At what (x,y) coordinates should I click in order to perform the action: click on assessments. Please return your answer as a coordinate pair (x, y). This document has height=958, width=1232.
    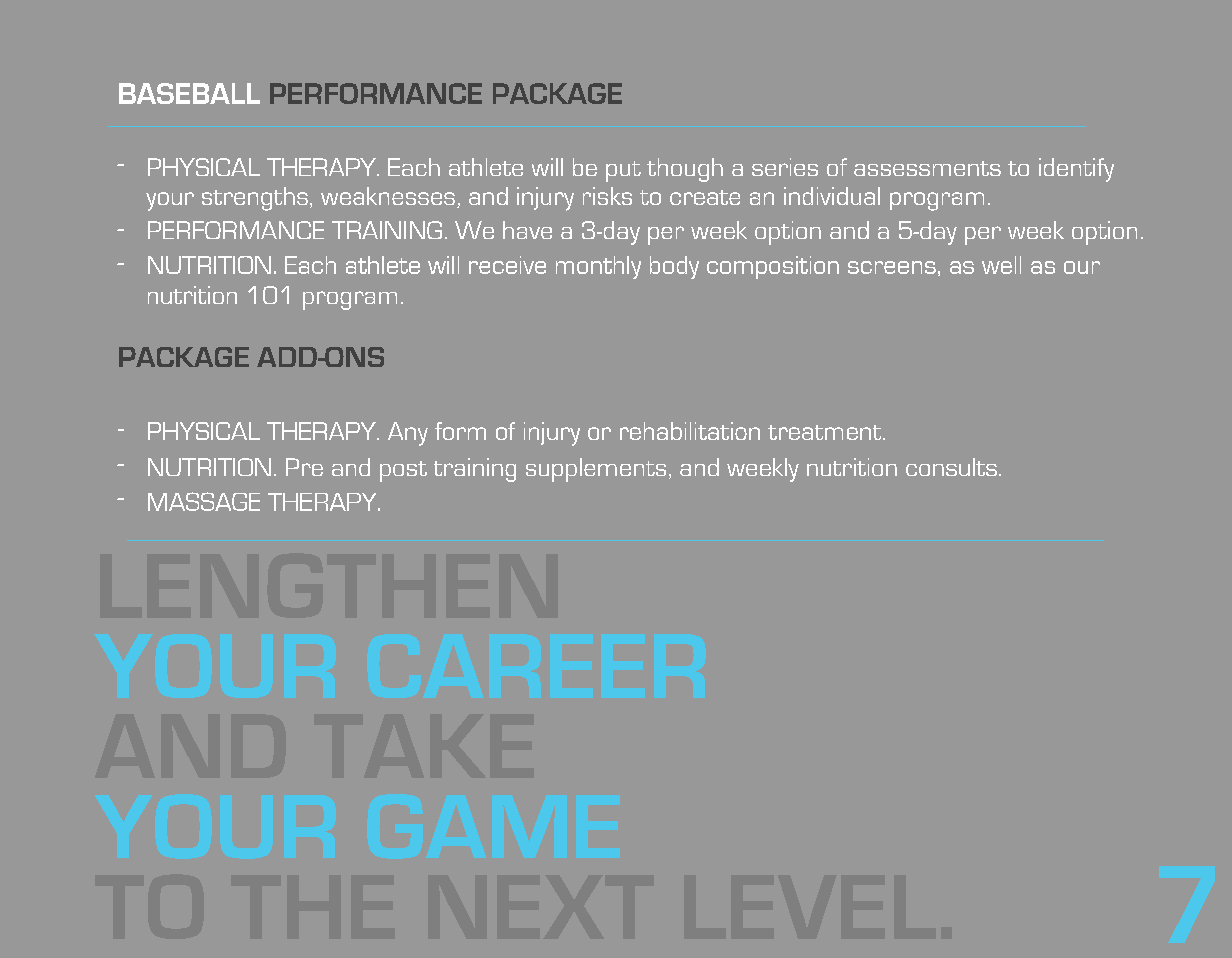
    Looking at the image, I should click on (927, 168).
